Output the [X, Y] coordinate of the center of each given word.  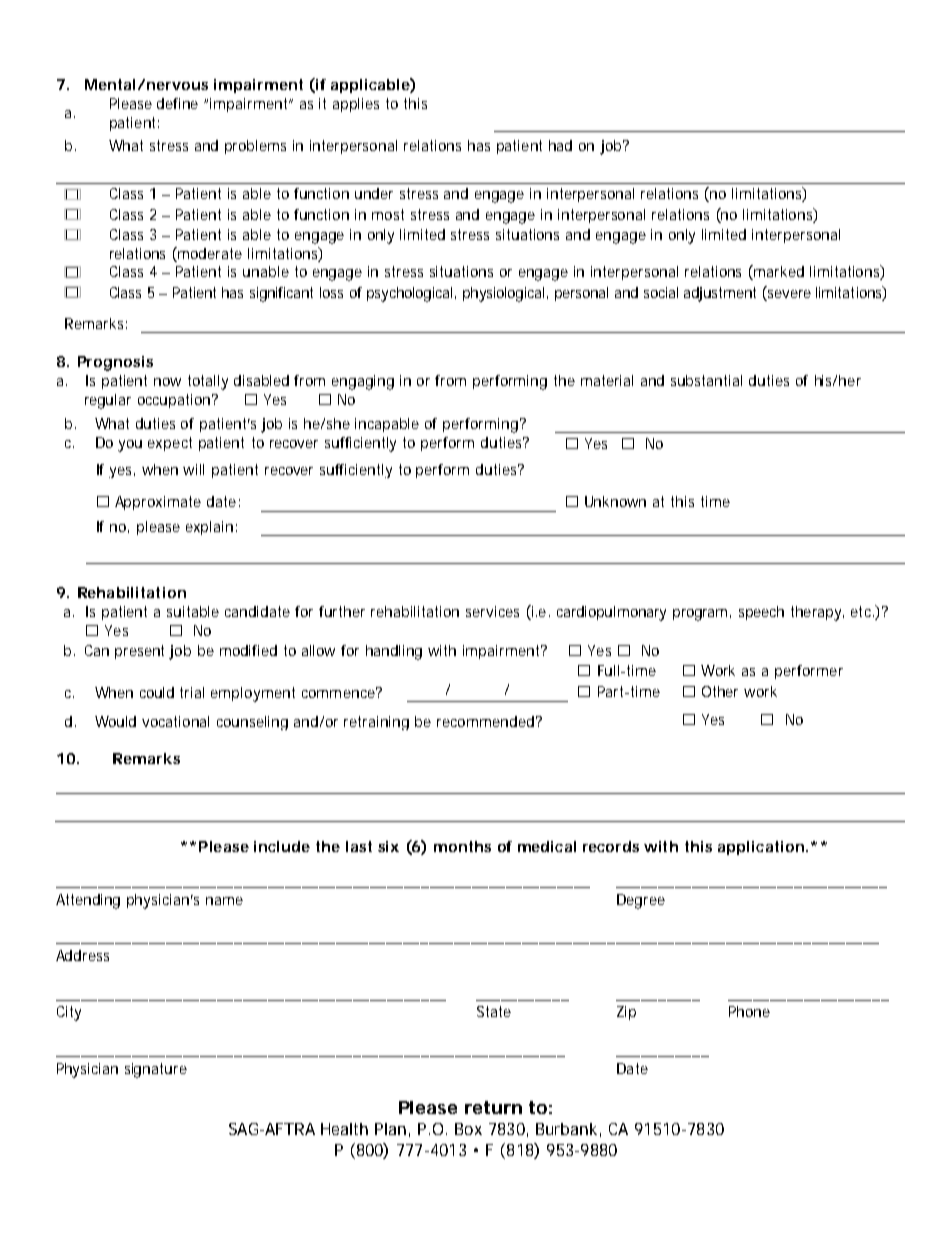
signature [156, 1070]
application [762, 848]
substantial [706, 380]
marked [779, 271]
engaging [363, 382]
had [560, 145]
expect [170, 444]
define [177, 103]
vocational [175, 721]
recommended [487, 721]
